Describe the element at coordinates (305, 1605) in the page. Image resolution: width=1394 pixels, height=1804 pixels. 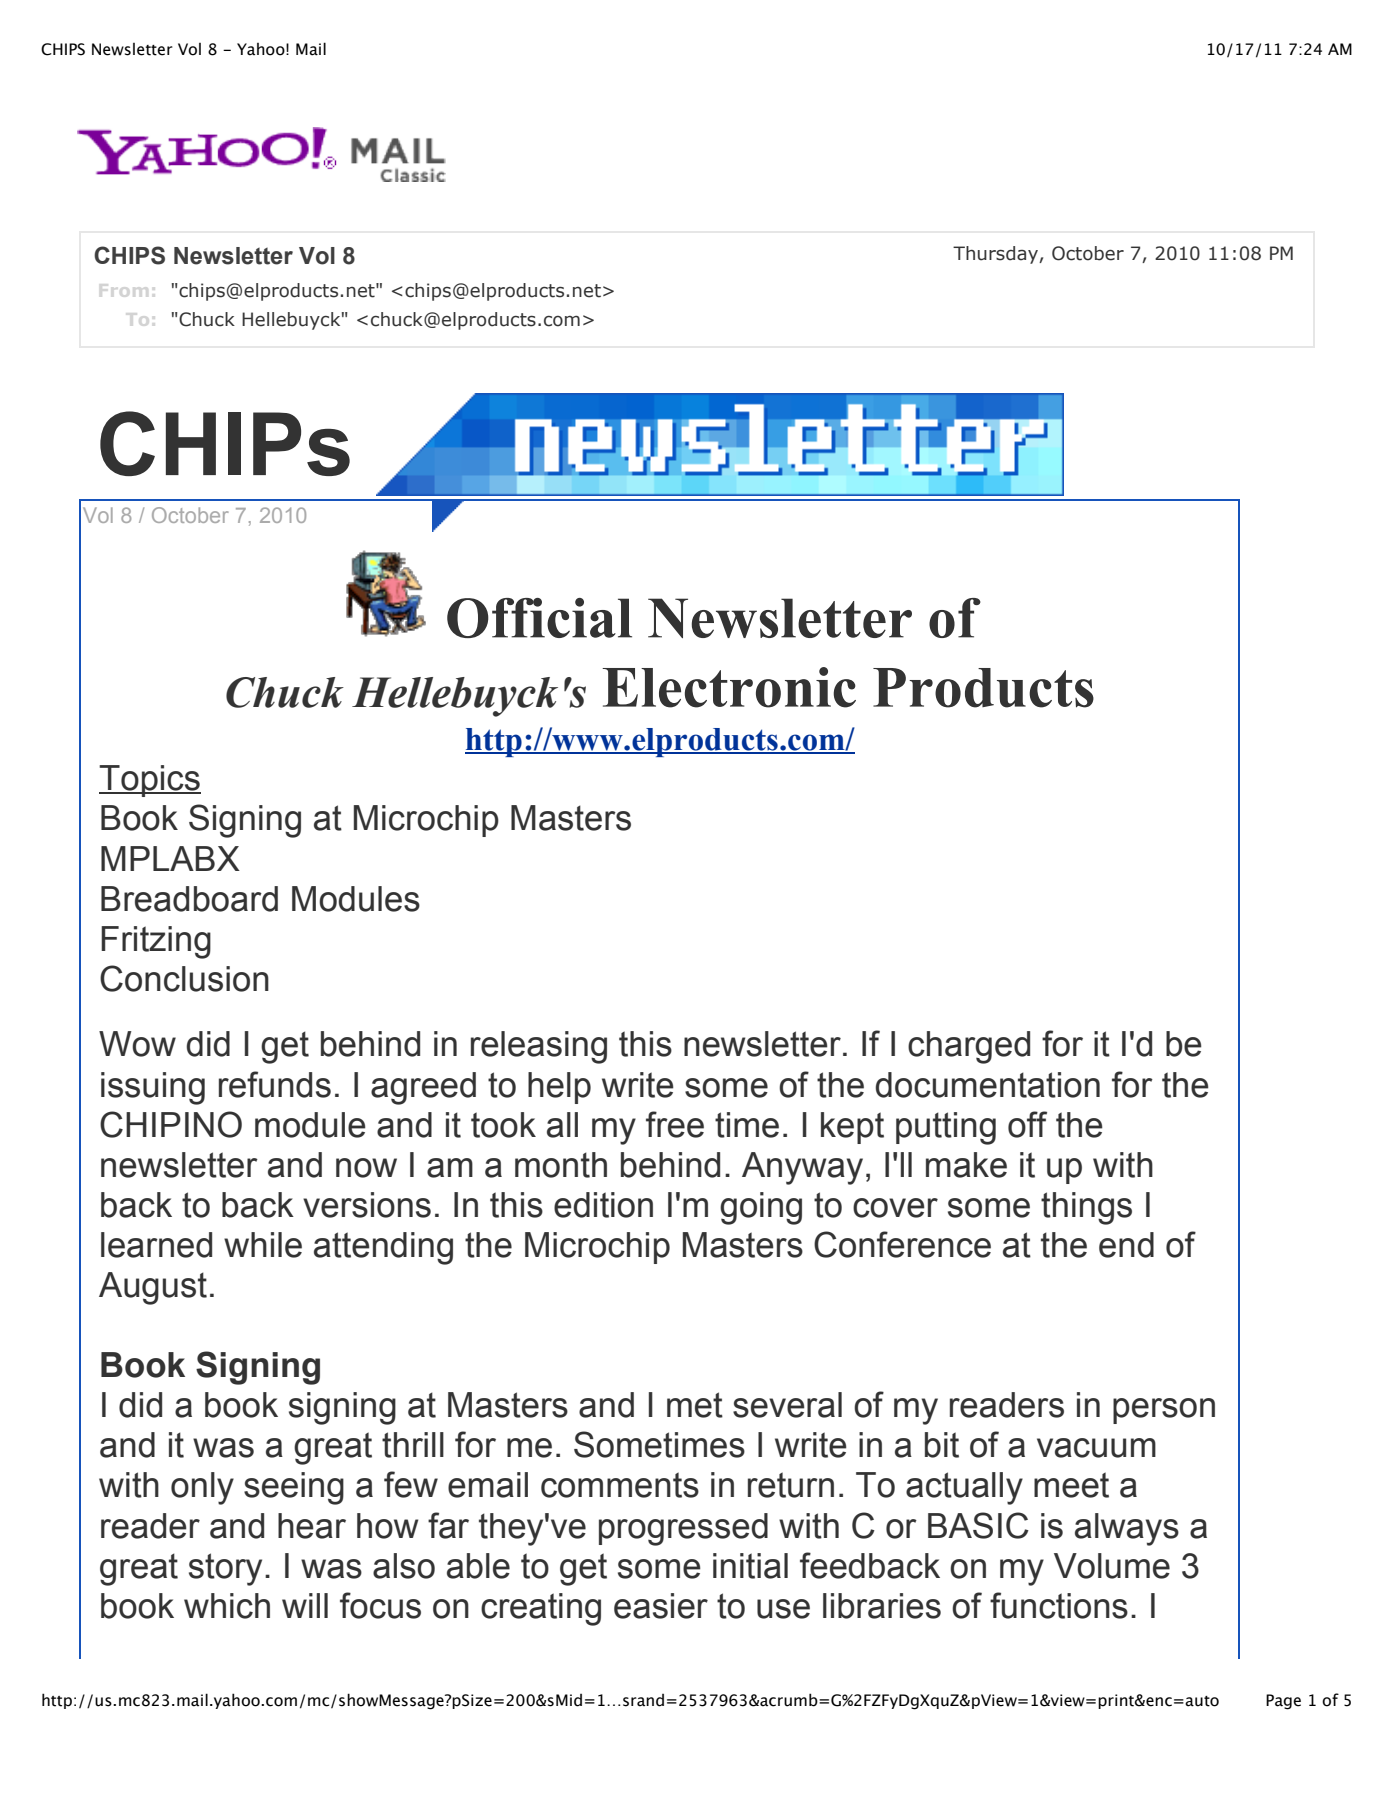
I see `will` at that location.
